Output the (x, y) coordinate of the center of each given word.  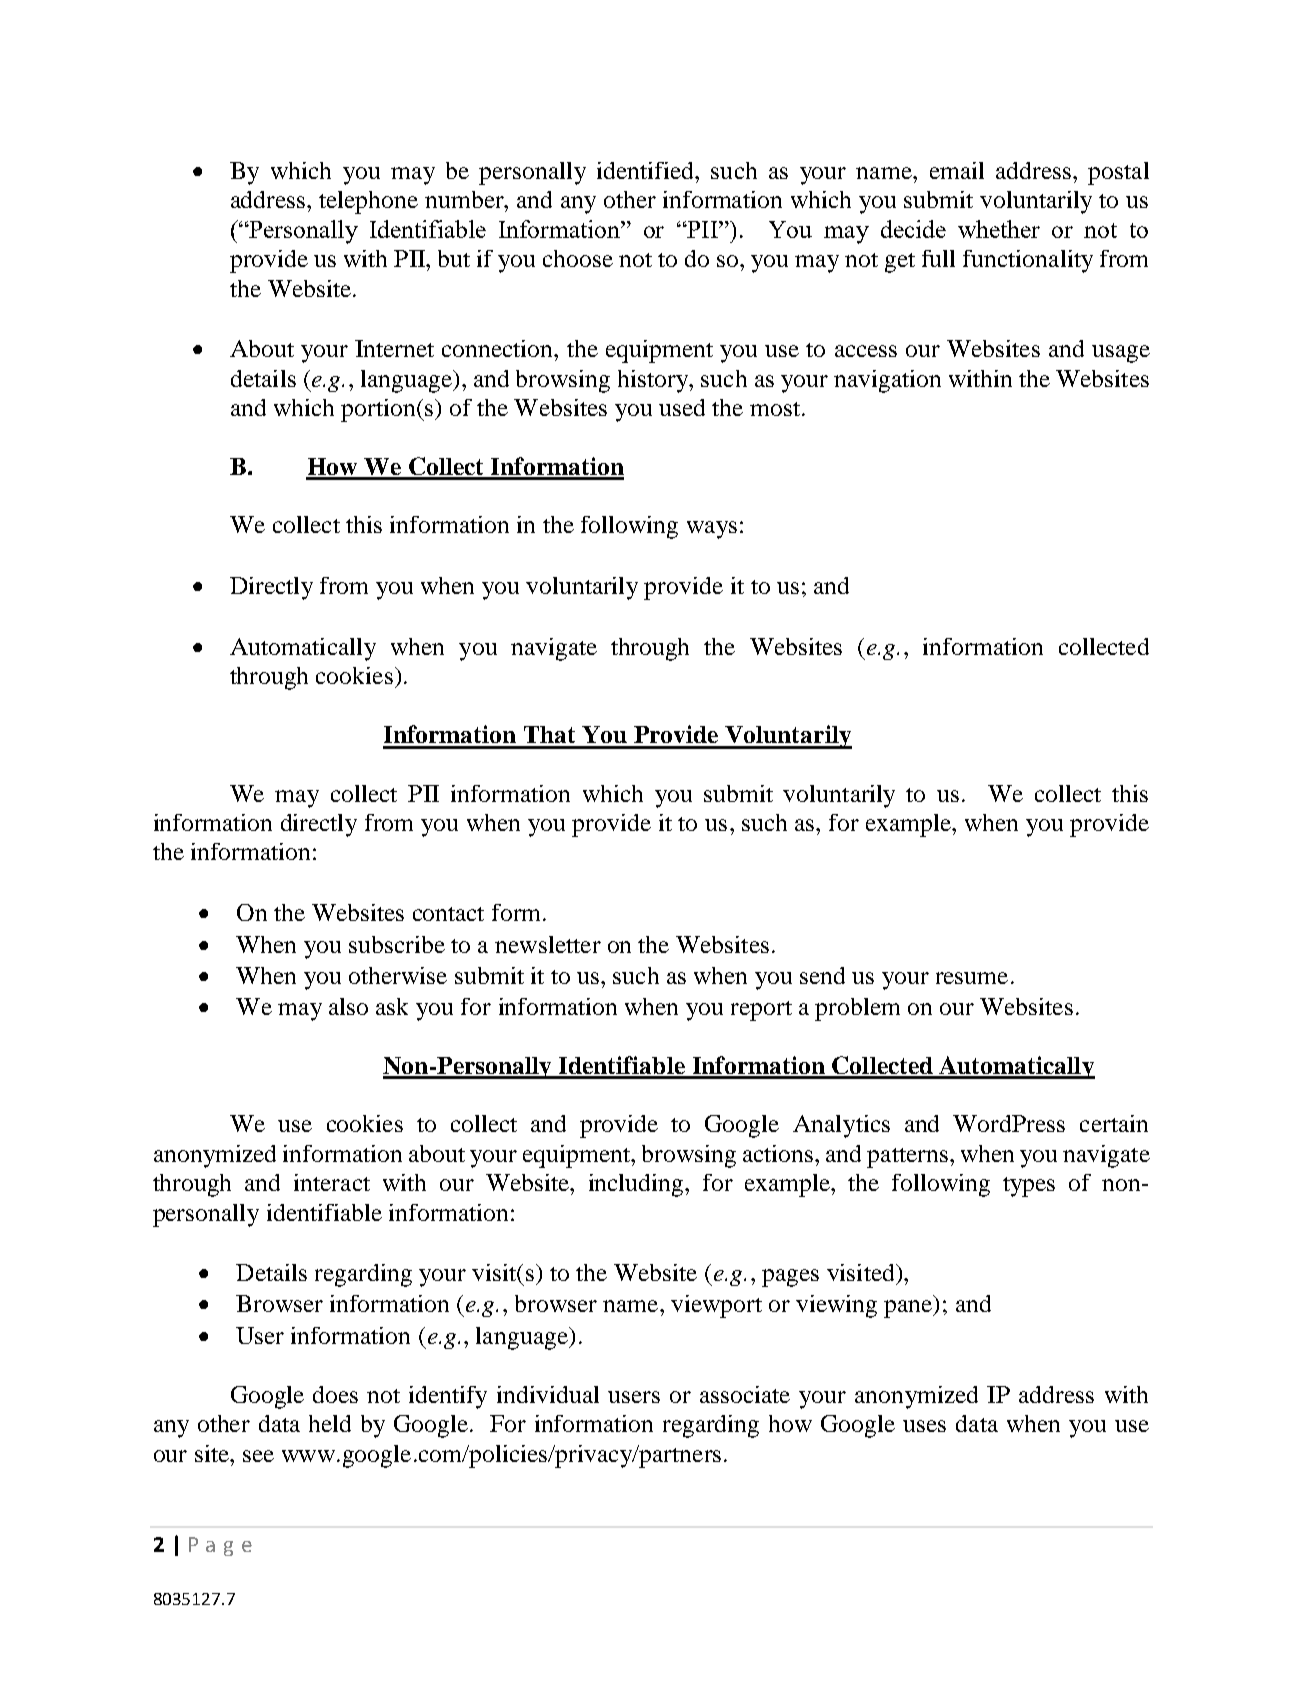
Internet (394, 348)
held (330, 1423)
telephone (368, 202)
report (761, 1011)
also (348, 1006)
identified (646, 170)
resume (972, 978)
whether (999, 229)
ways (712, 530)
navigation (887, 381)
